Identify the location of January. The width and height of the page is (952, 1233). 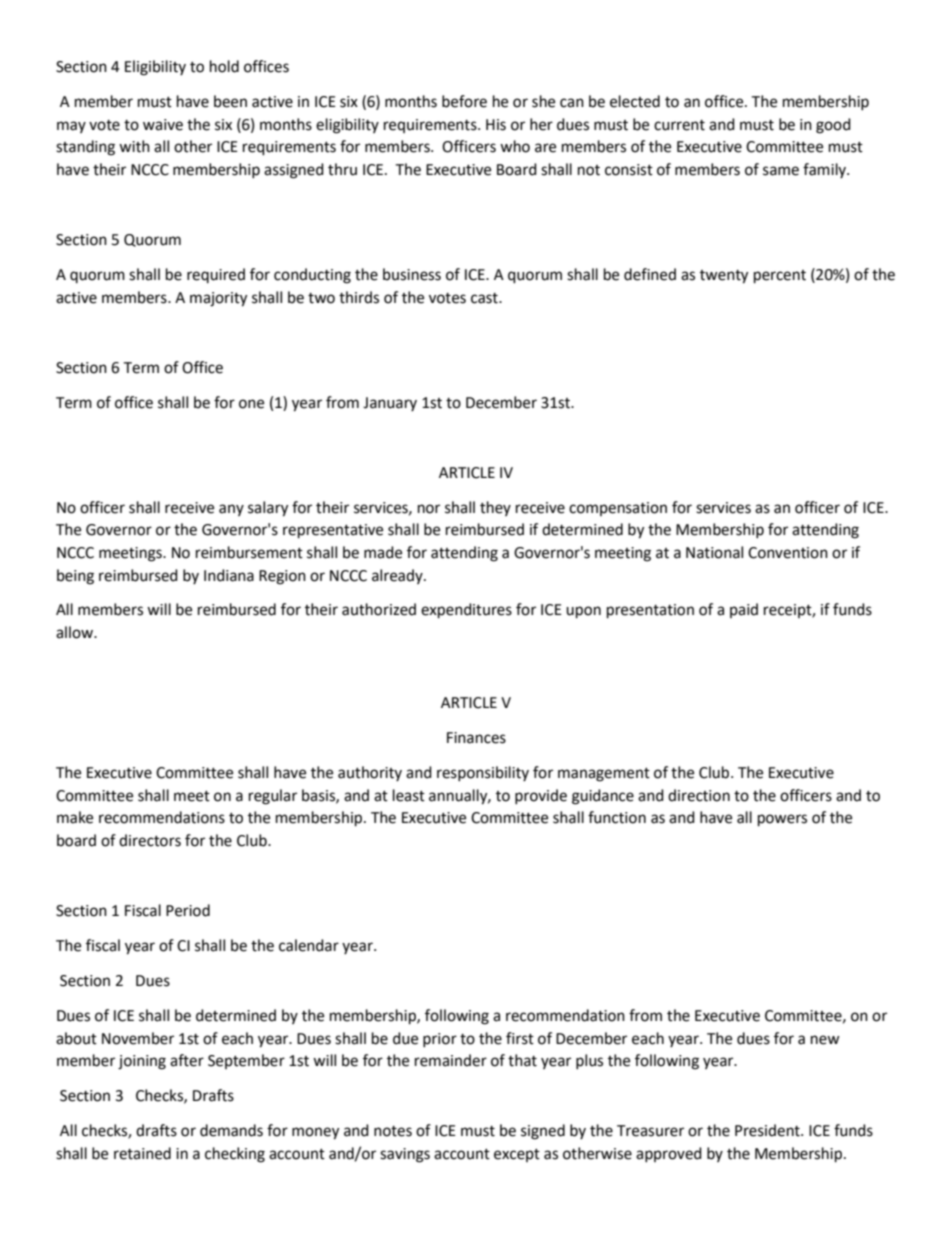
(390, 404).
